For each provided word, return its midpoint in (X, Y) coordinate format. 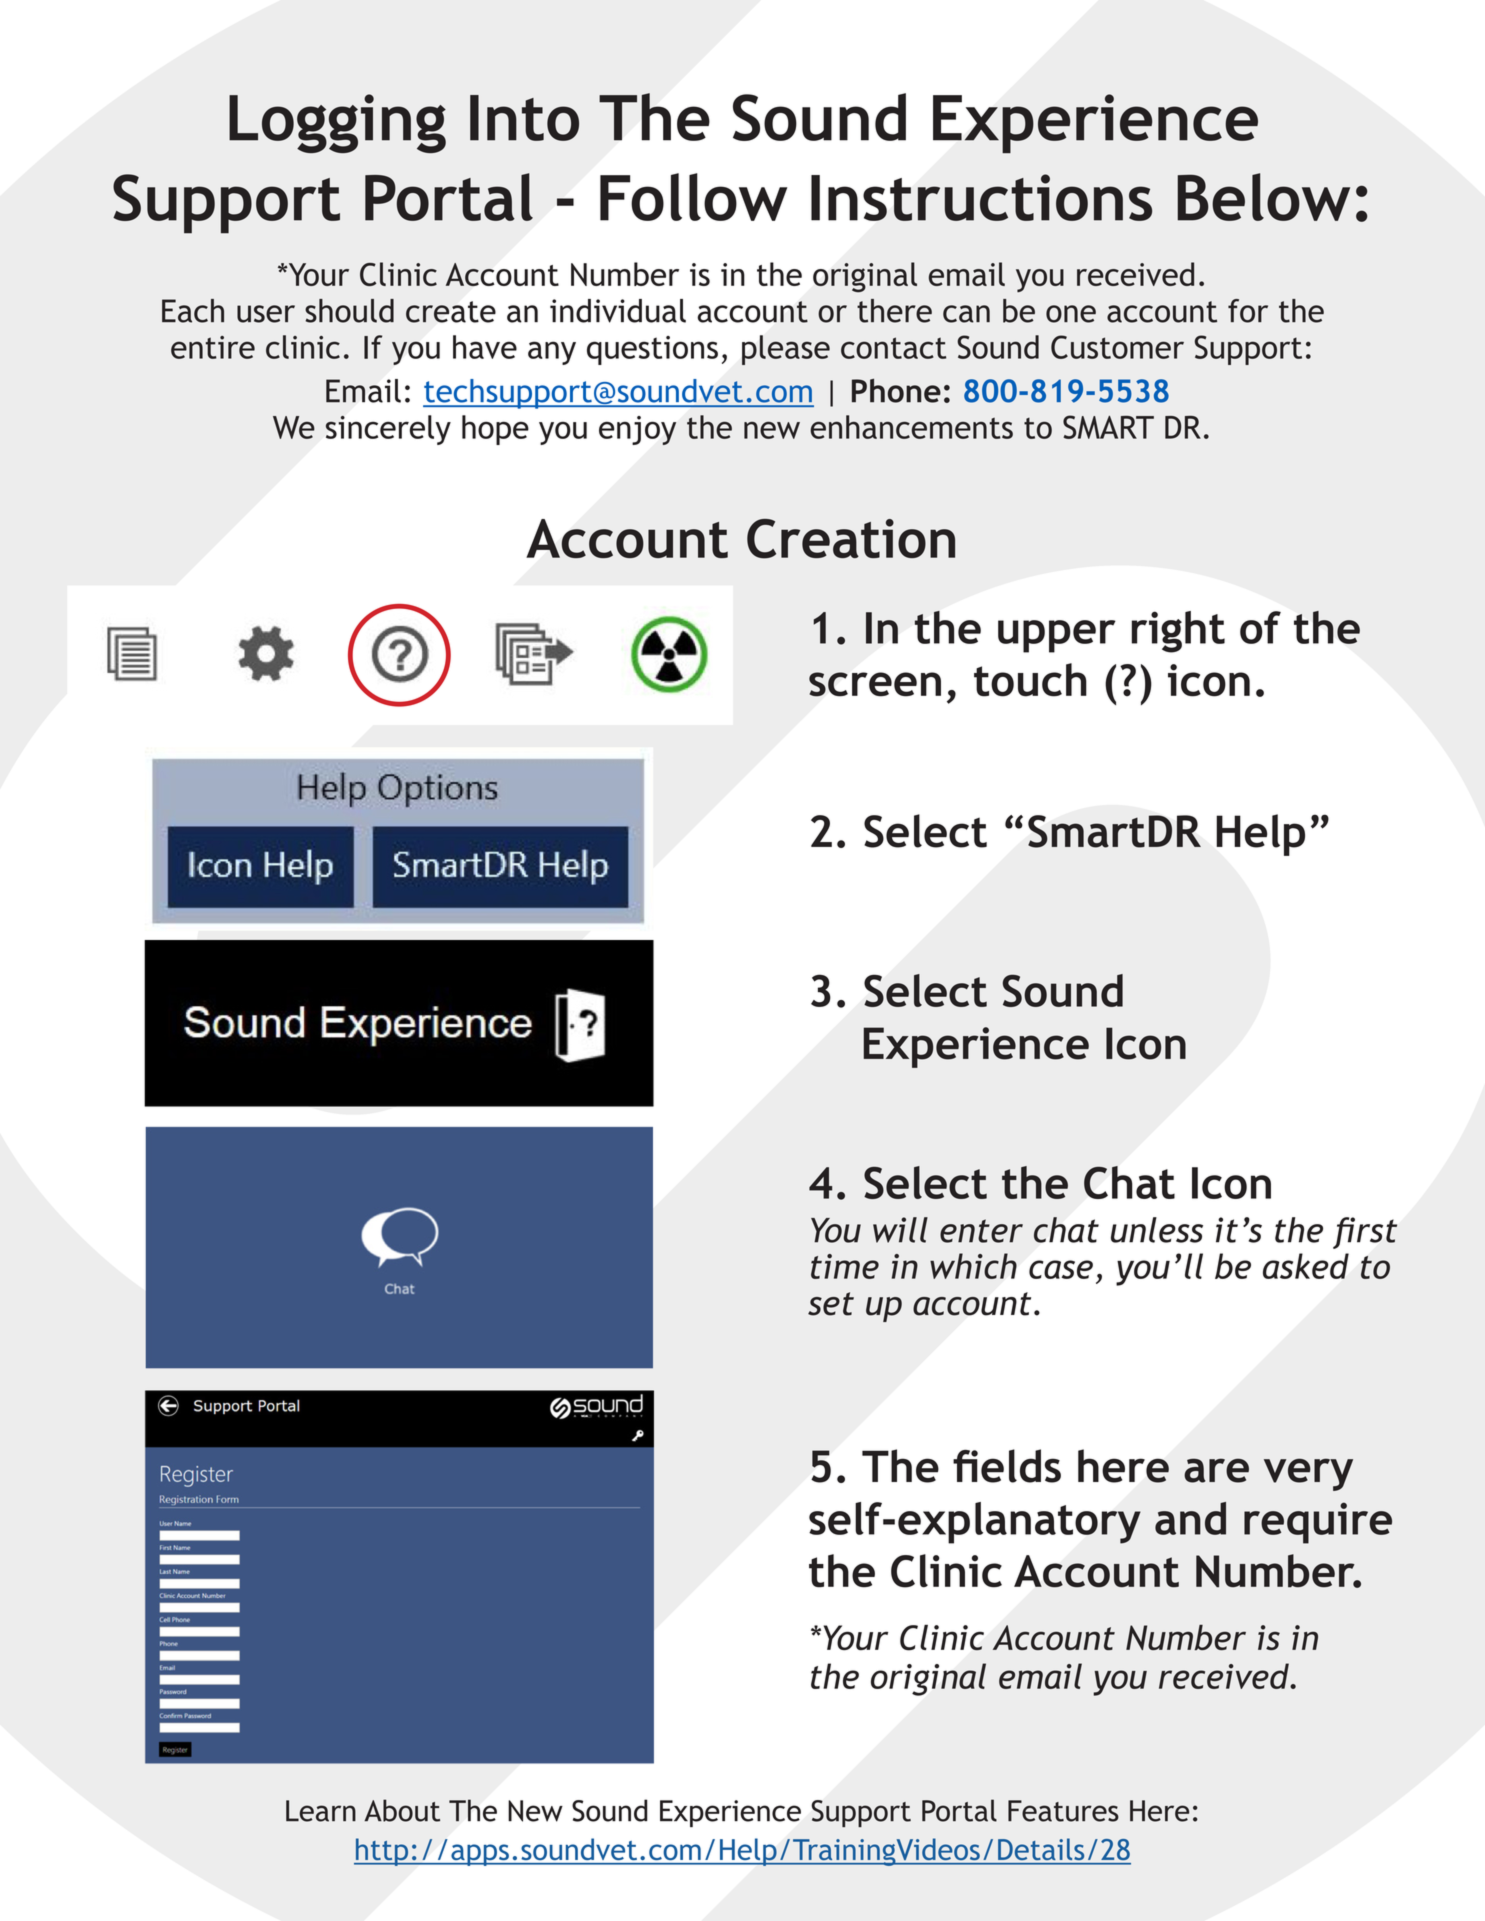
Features (1063, 1811)
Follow (693, 197)
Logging (337, 123)
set (831, 1304)
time (845, 1266)
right (1178, 632)
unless (1157, 1230)
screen (875, 684)
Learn (321, 1811)
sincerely (388, 430)
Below (1263, 197)
